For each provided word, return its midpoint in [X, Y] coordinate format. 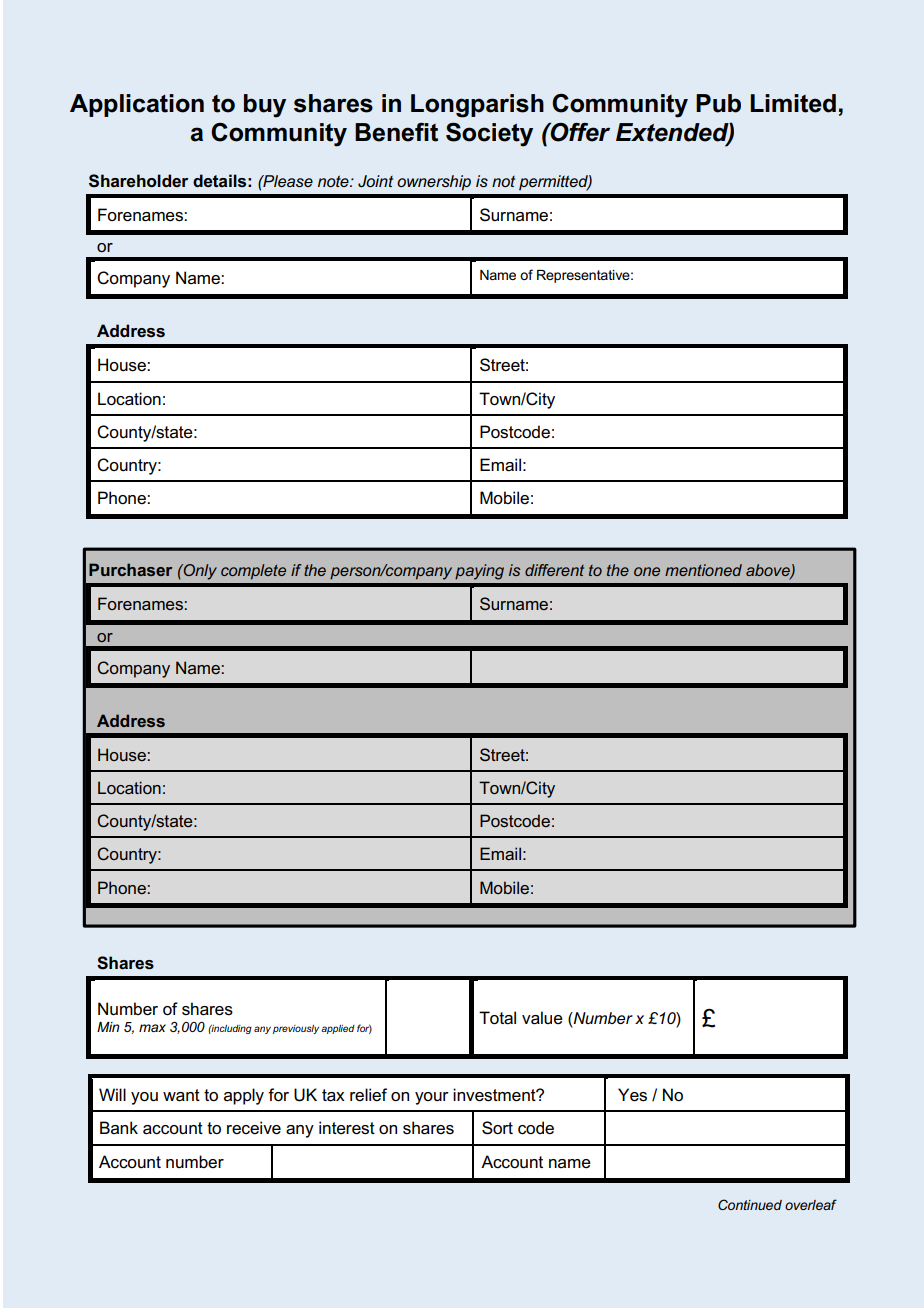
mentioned [703, 570]
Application [137, 105]
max [152, 1028]
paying [479, 572]
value [542, 1018]
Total [497, 1018]
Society [489, 134]
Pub [718, 103]
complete [253, 572]
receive [254, 1128]
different [554, 570]
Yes [632, 1095]
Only [199, 572]
